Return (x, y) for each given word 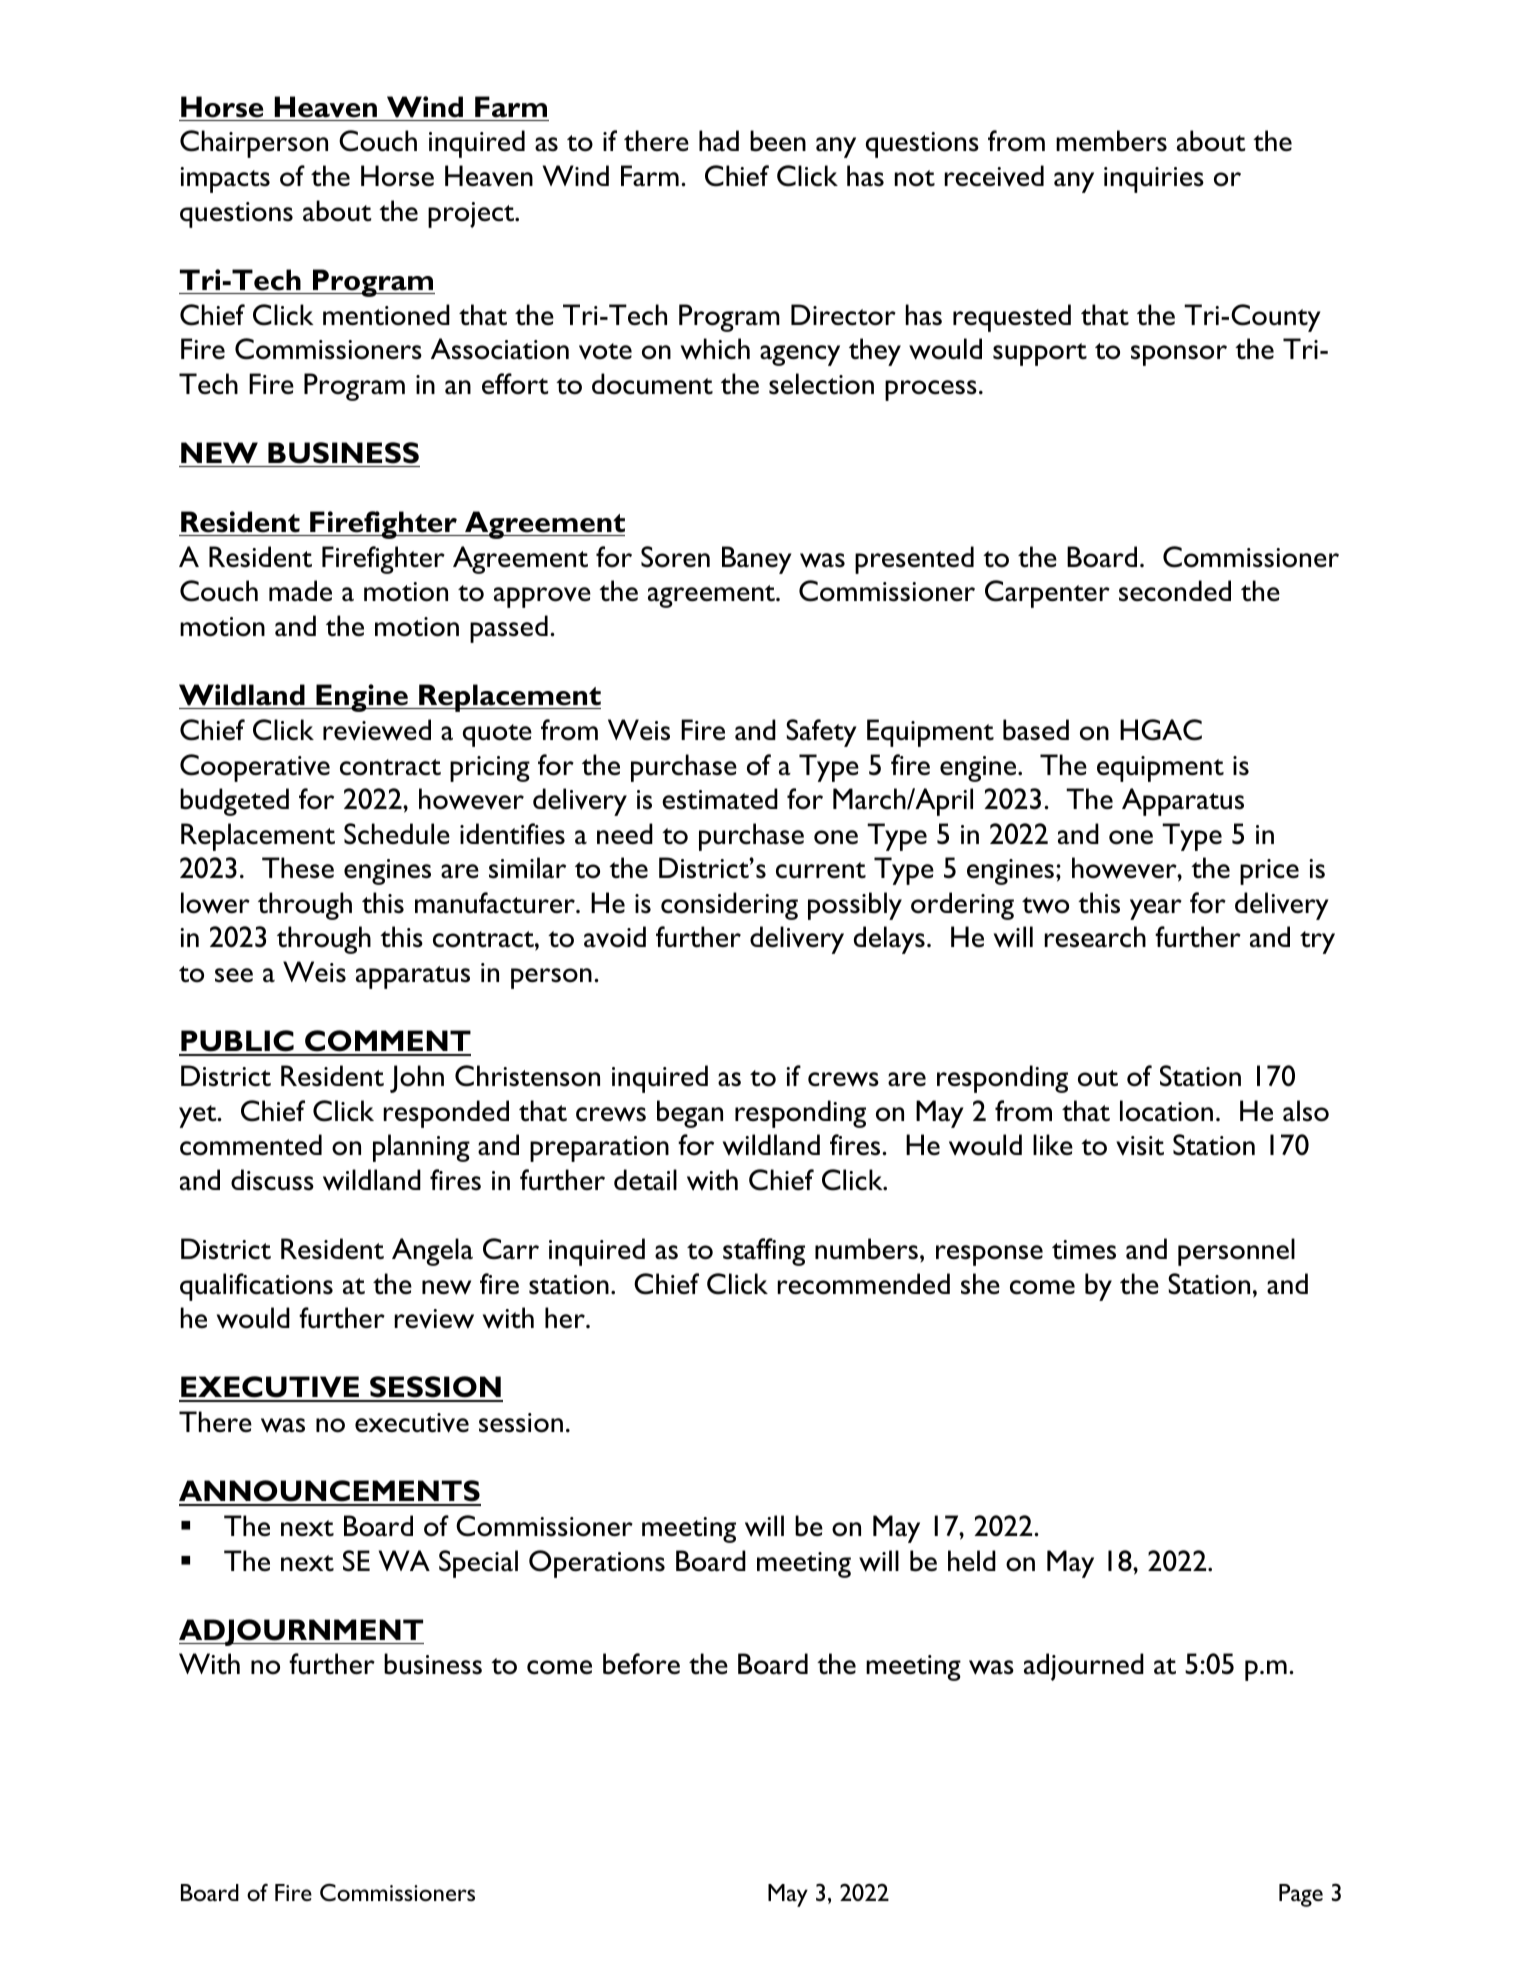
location (1166, 1111)
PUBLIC (237, 1042)
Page (1301, 1895)
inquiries (1154, 180)
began (690, 1114)
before (641, 1664)
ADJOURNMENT (301, 1632)
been (778, 141)
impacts (225, 180)
